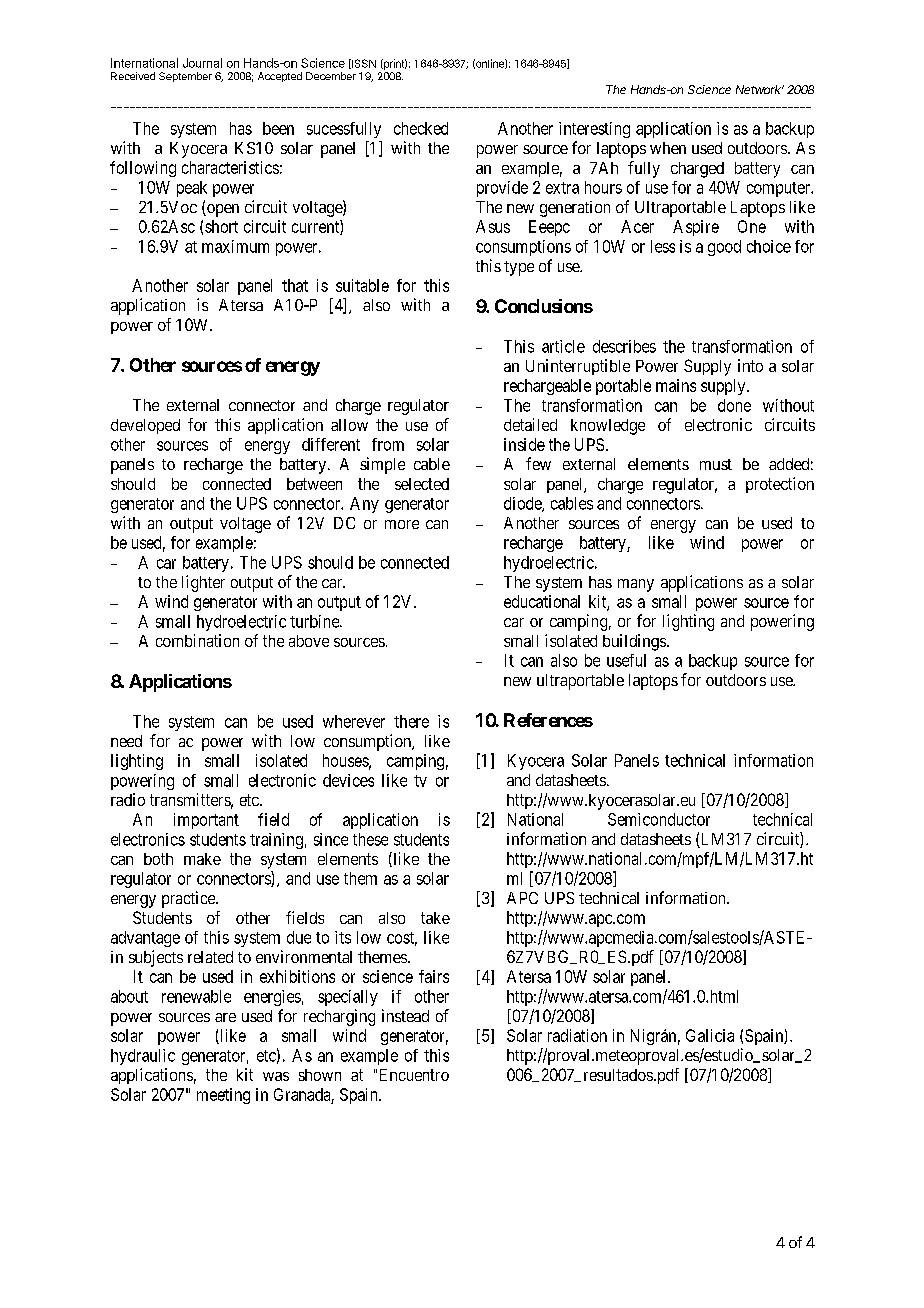 This screenshot has width=924, height=1308. I want to click on instead, so click(405, 1015).
